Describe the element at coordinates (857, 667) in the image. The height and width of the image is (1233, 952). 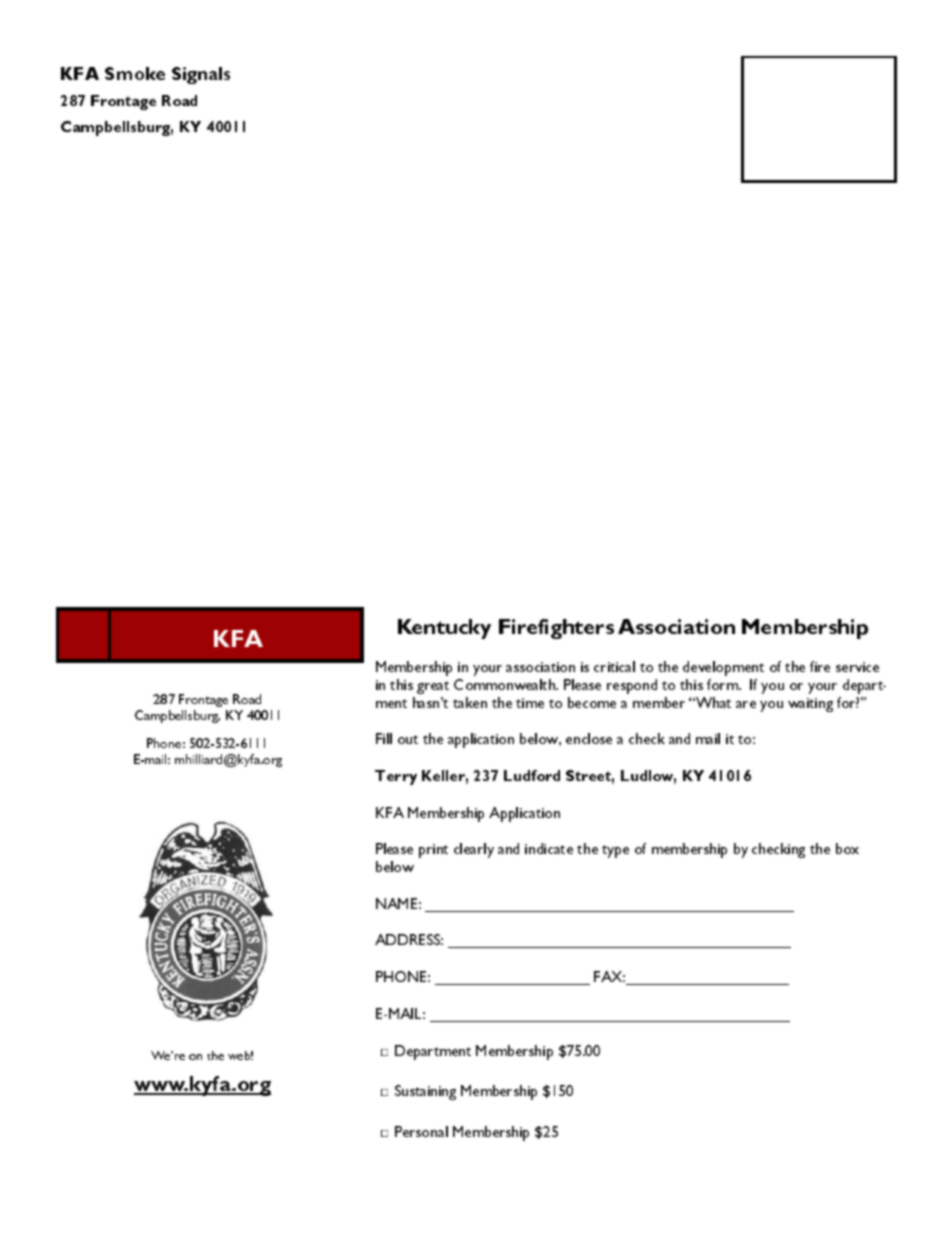
I see `service` at that location.
